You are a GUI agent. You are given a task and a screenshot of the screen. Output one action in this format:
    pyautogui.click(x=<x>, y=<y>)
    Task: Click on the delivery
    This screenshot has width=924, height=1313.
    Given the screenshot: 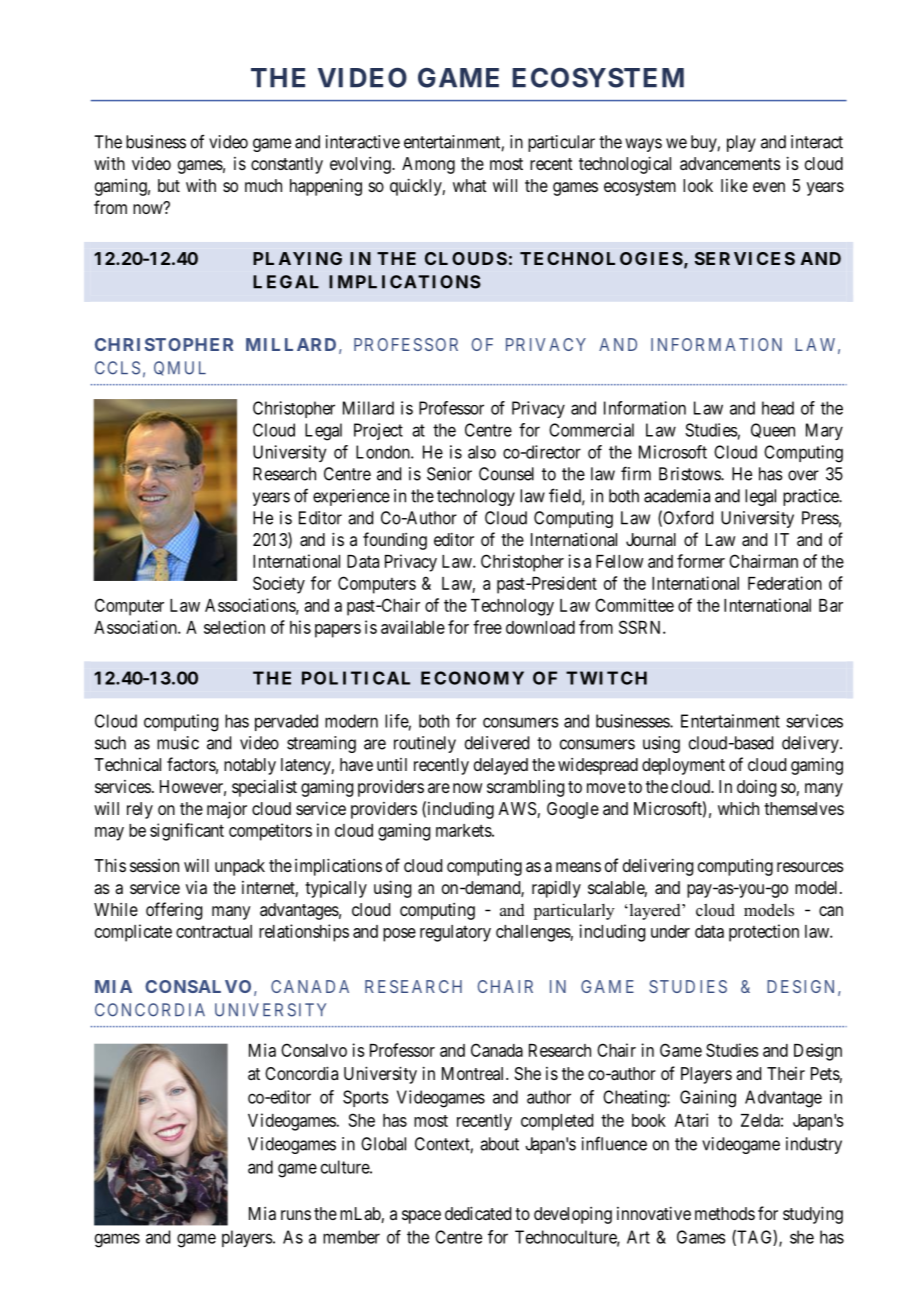 What is the action you would take?
    pyautogui.click(x=811, y=744)
